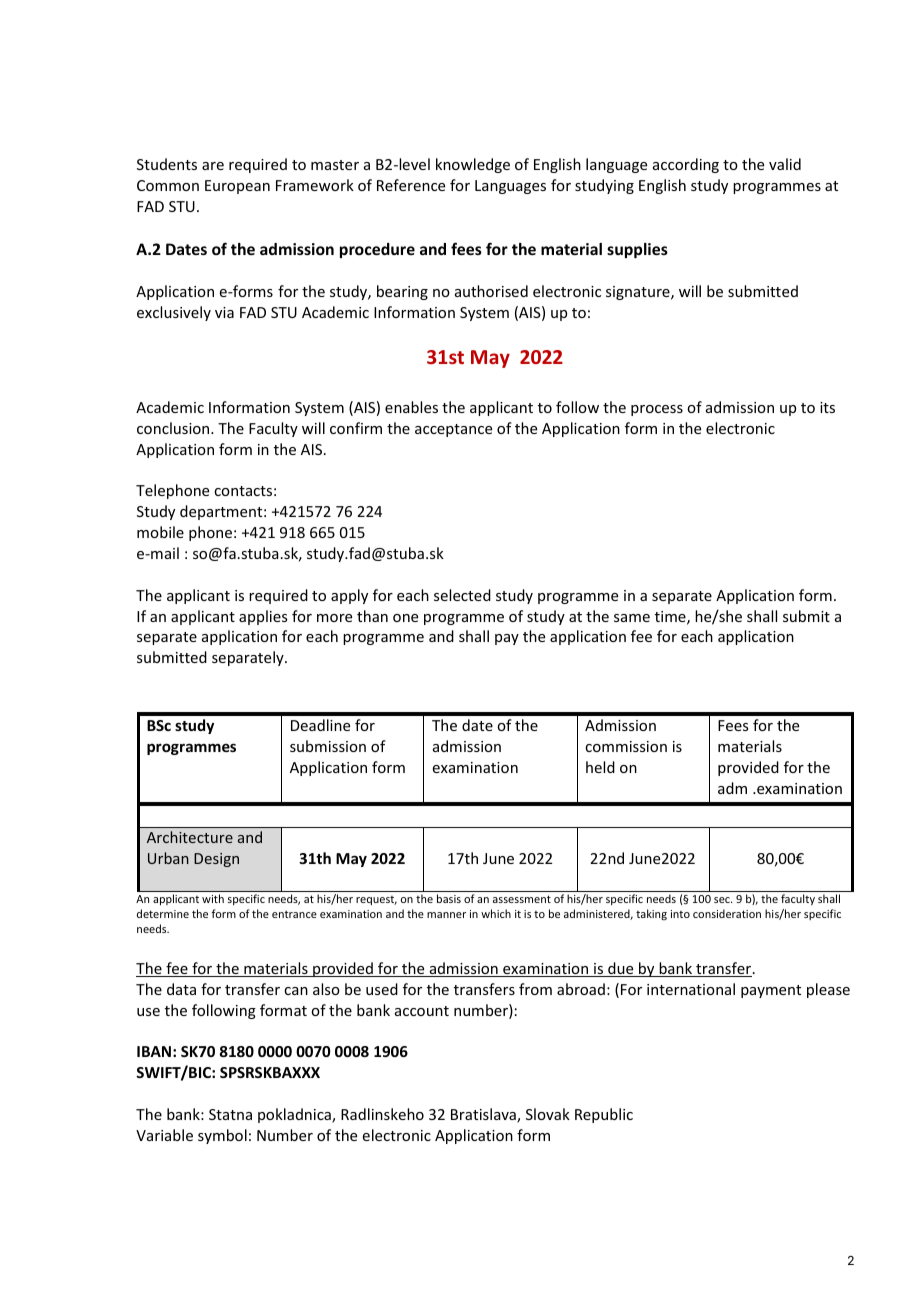 The image size is (924, 1309). Describe the element at coordinates (453, 430) in the screenshot. I see `acceptance` at that location.
